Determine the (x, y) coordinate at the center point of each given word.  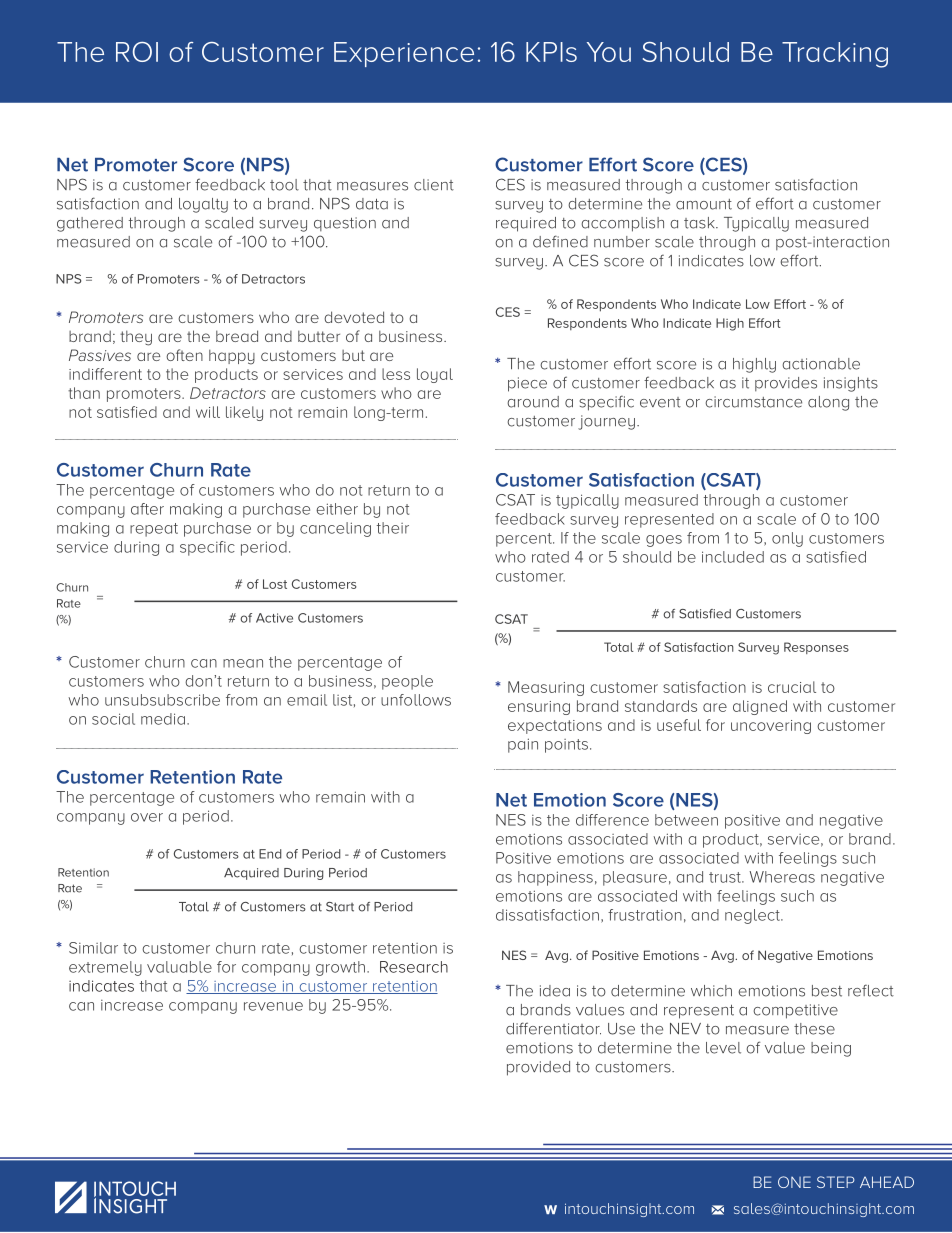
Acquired (251, 874)
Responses (816, 648)
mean (243, 663)
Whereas (782, 877)
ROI (137, 52)
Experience (404, 54)
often (184, 355)
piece (527, 384)
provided (538, 1068)
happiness (555, 878)
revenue (273, 1006)
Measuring (546, 688)
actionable (821, 364)
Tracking (835, 55)
